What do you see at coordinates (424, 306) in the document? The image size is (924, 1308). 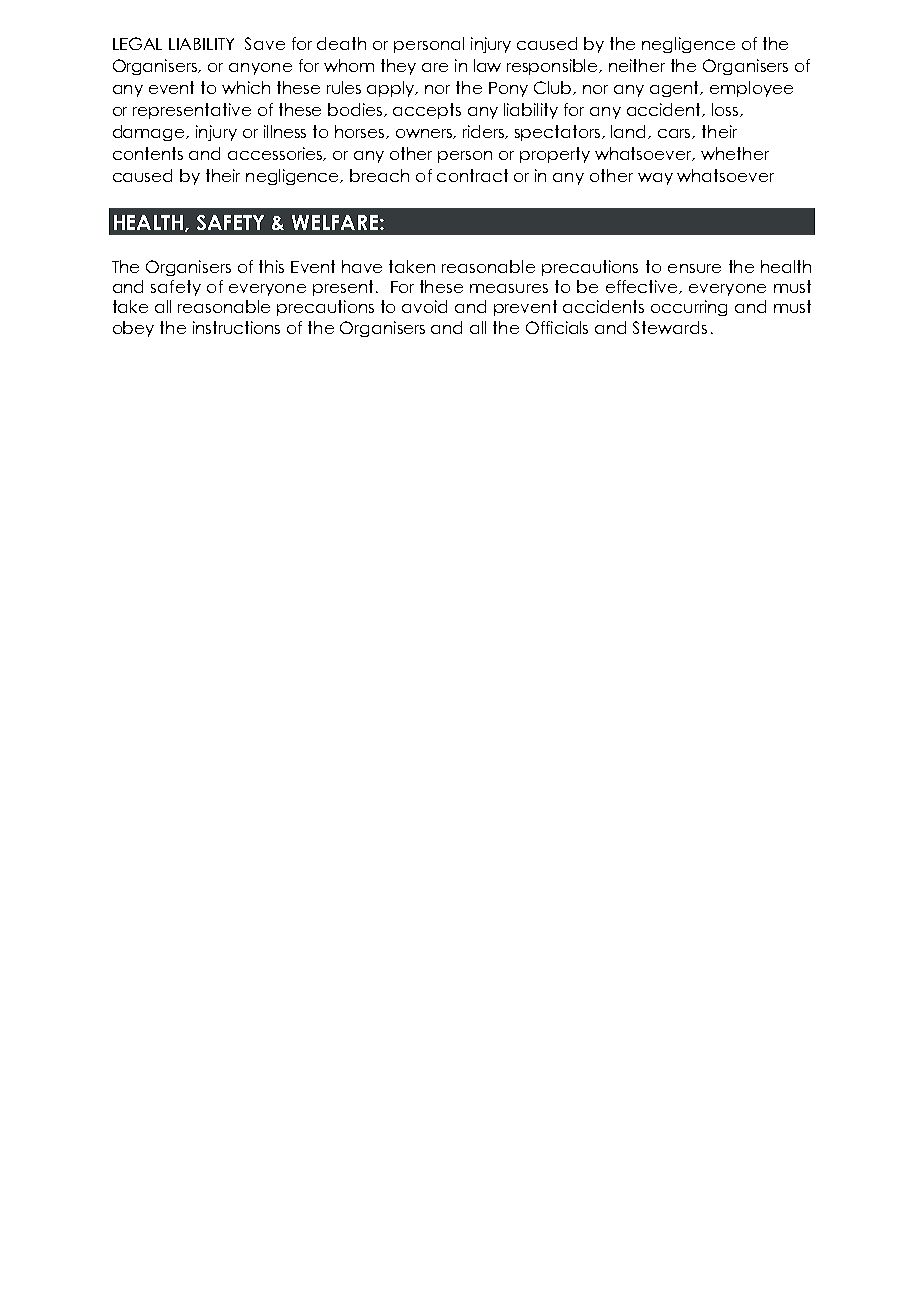 I see `avoid` at bounding box center [424, 306].
